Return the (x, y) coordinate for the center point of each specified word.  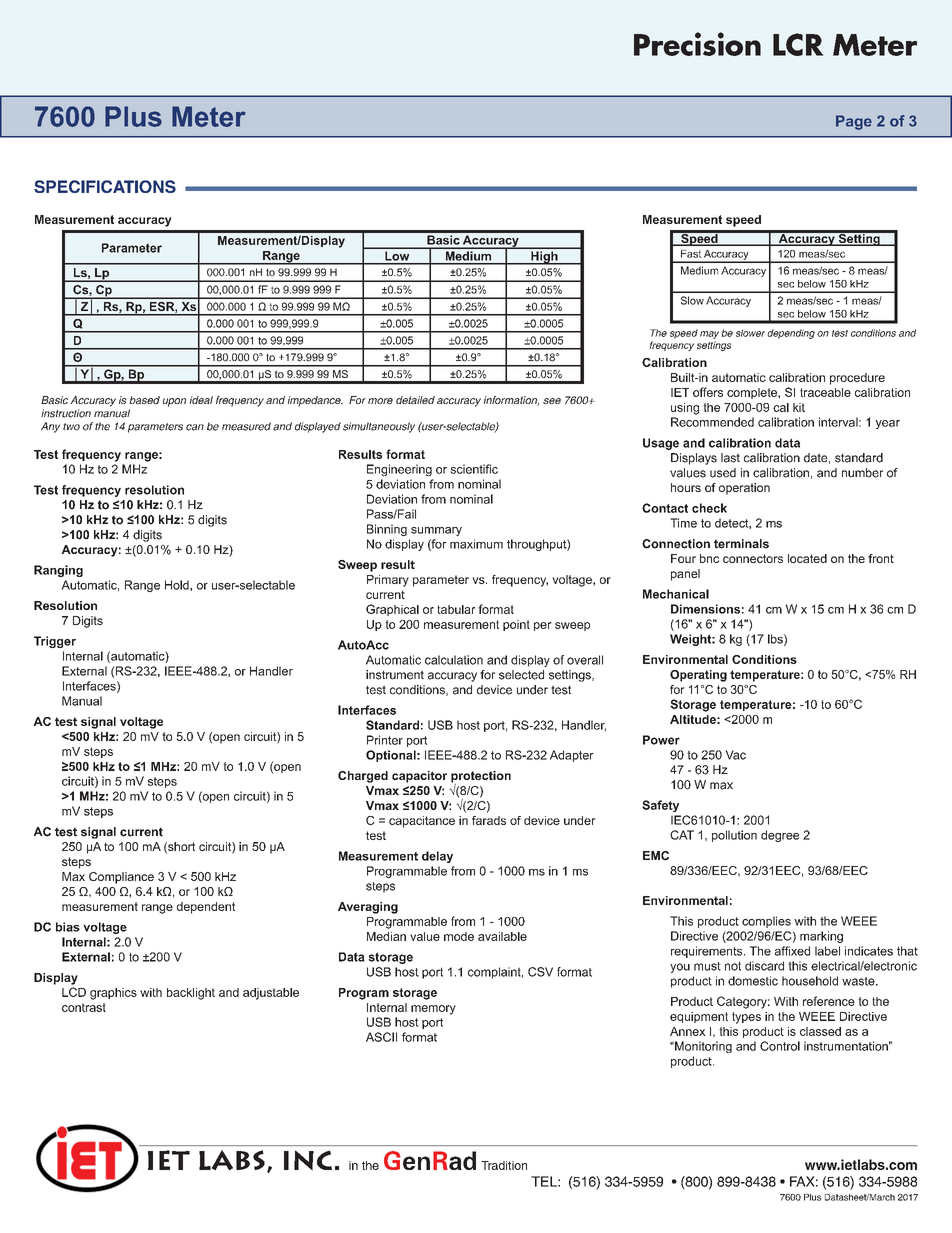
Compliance (121, 878)
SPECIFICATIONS (105, 186)
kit (799, 407)
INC (308, 1160)
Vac (735, 755)
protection (481, 778)
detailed (415, 400)
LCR (798, 44)
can (195, 427)
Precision (697, 44)
